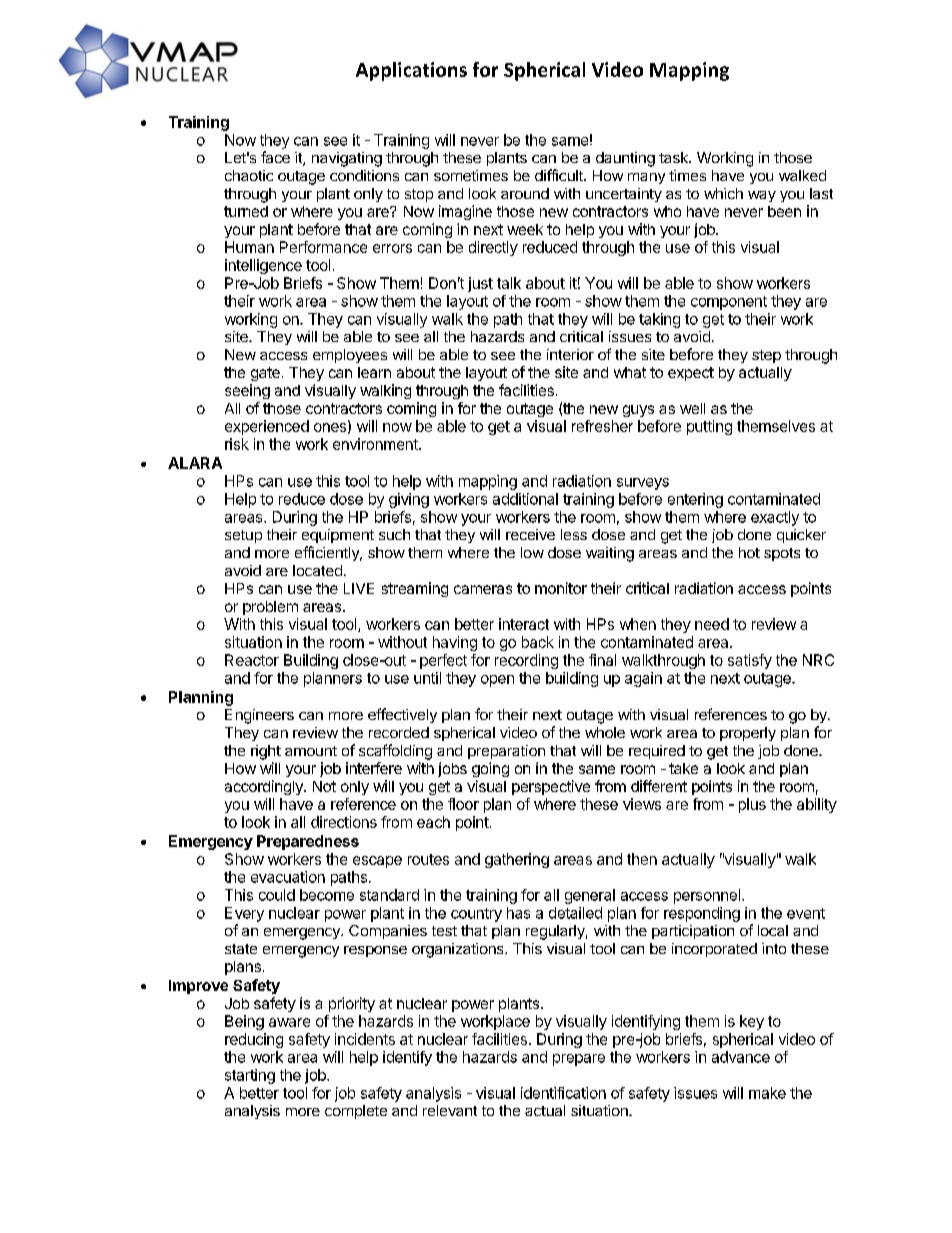 Image resolution: width=952 pixels, height=1233 pixels. What do you see at coordinates (749, 552) in the image?
I see `hot` at bounding box center [749, 552].
